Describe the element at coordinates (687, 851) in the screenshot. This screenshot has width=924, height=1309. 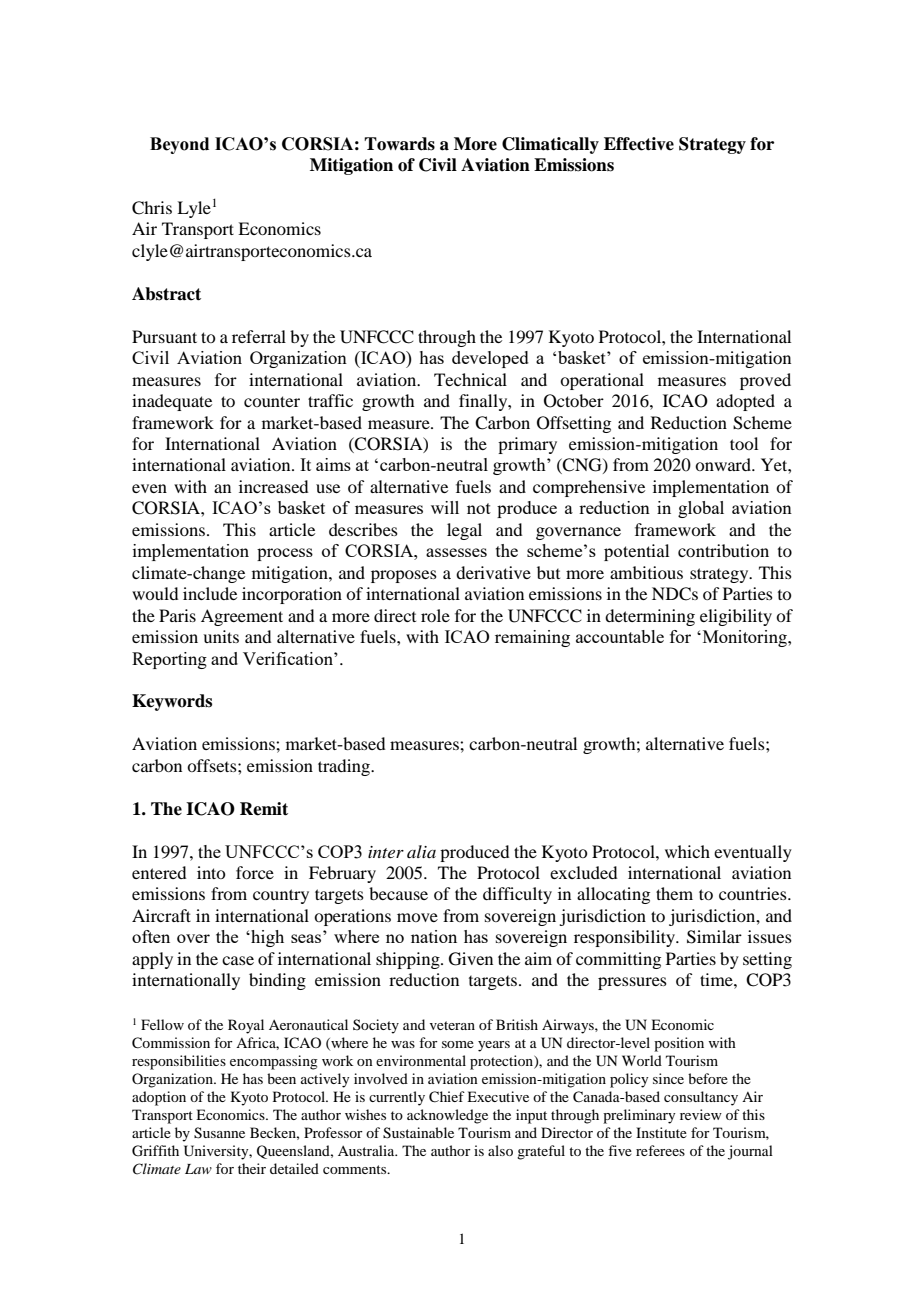
I see `which` at that location.
